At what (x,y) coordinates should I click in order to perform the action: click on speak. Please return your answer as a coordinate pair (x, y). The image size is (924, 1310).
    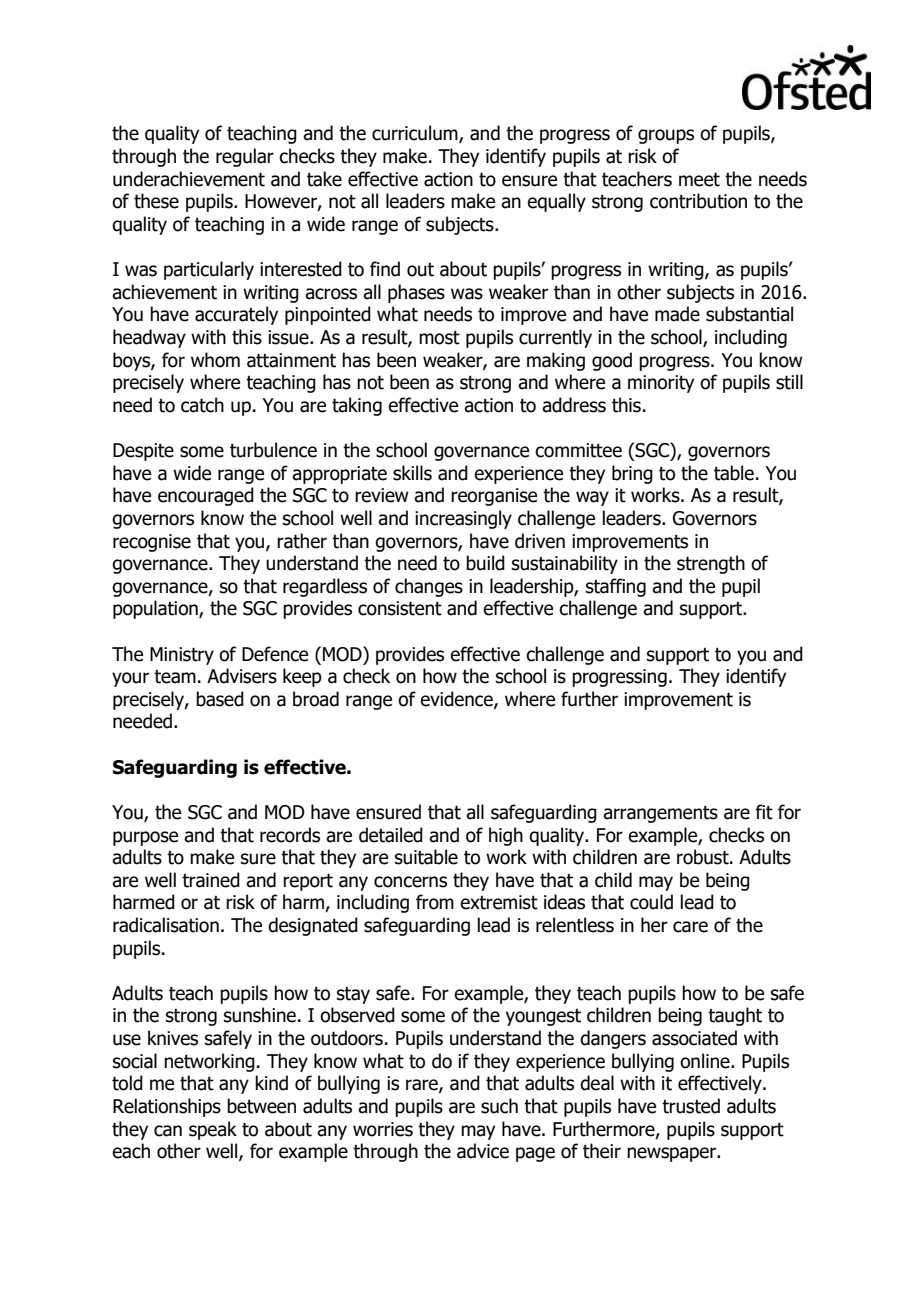
    Looking at the image, I should click on (213, 1130).
